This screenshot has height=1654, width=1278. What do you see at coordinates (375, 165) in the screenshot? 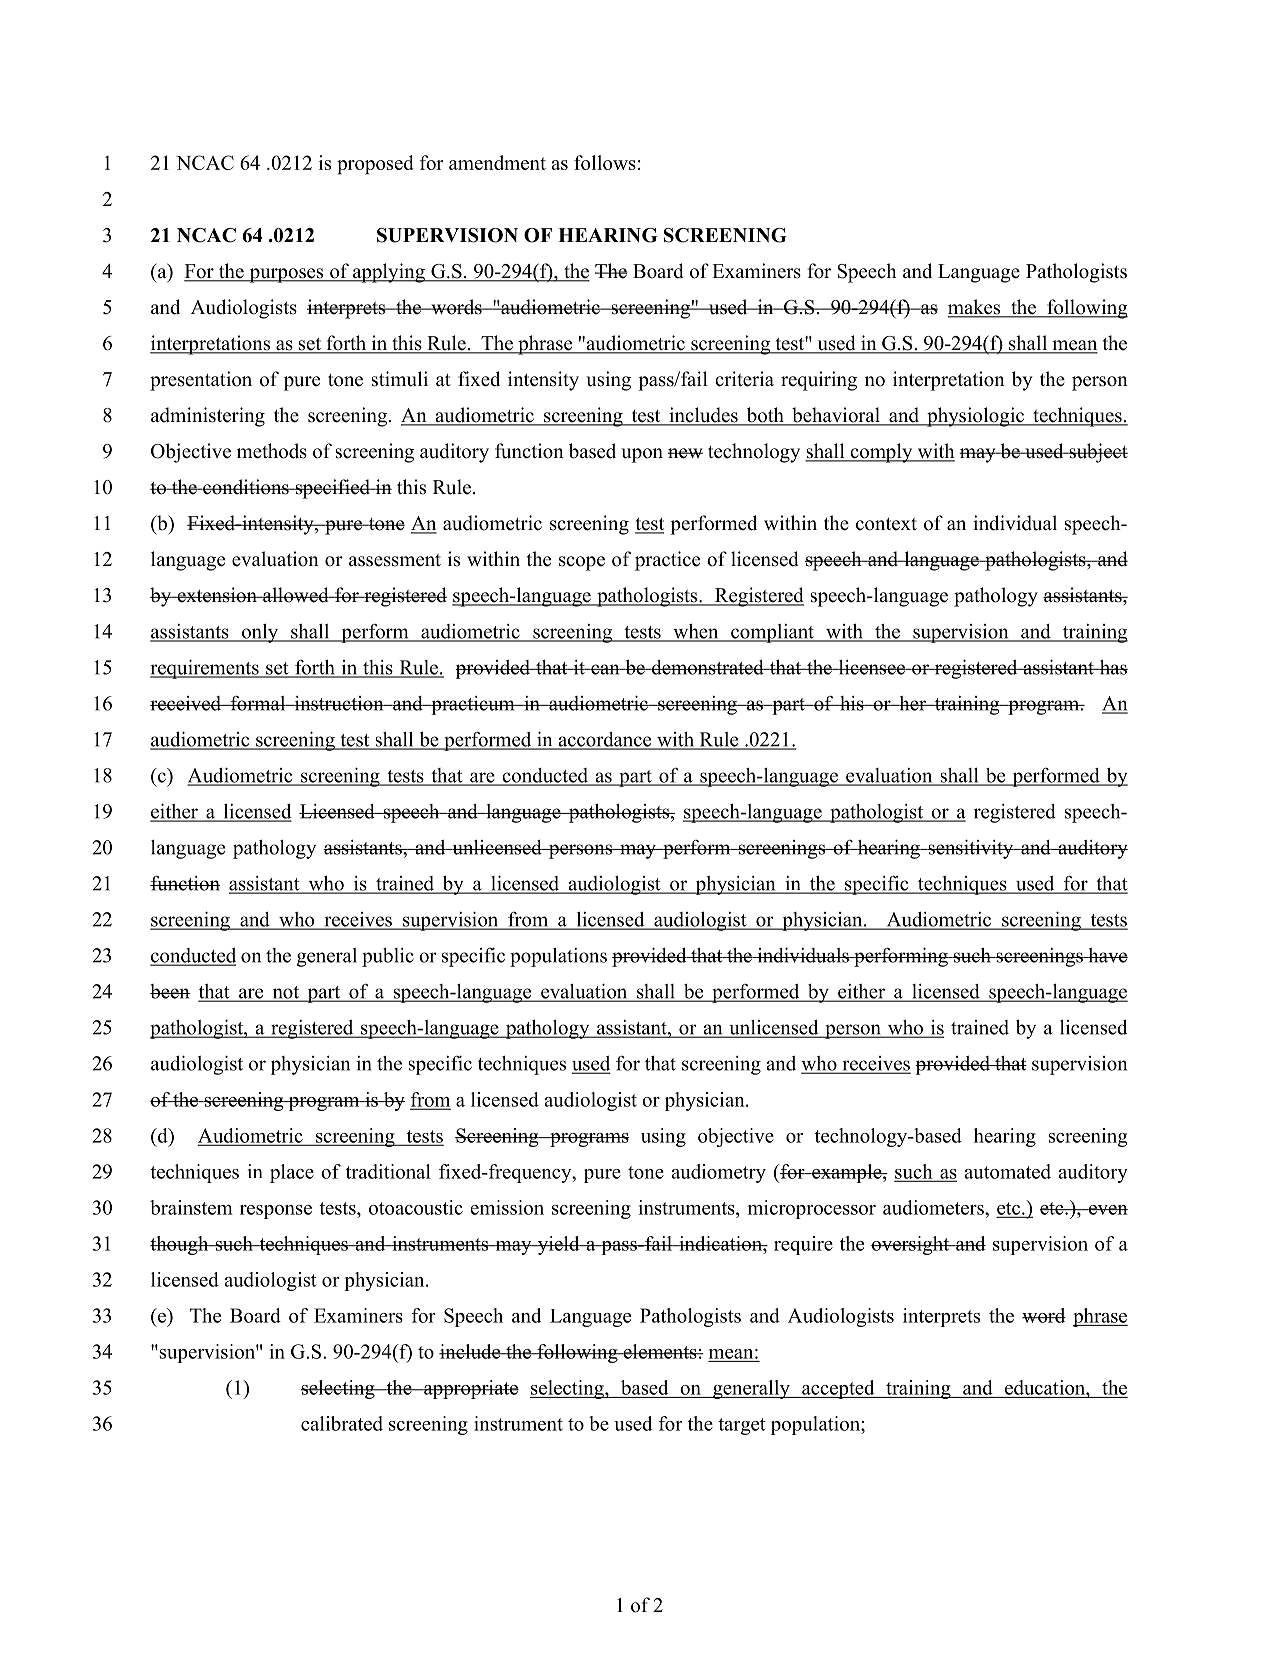
I see `proposed` at bounding box center [375, 165].
